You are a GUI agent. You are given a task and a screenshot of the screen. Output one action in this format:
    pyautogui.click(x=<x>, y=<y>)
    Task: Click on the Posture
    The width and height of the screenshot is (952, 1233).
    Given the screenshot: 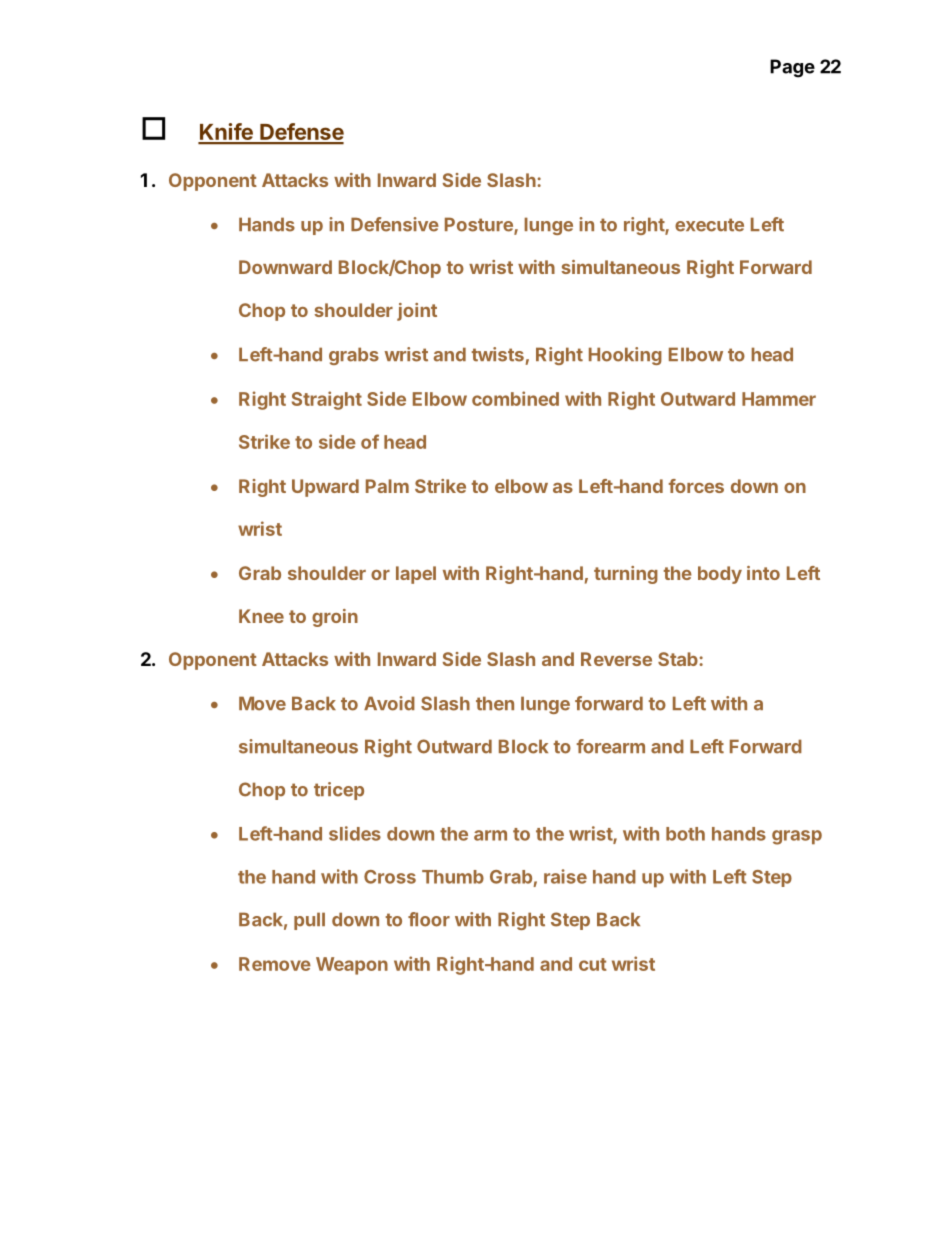 What is the action you would take?
    pyautogui.click(x=480, y=225)
